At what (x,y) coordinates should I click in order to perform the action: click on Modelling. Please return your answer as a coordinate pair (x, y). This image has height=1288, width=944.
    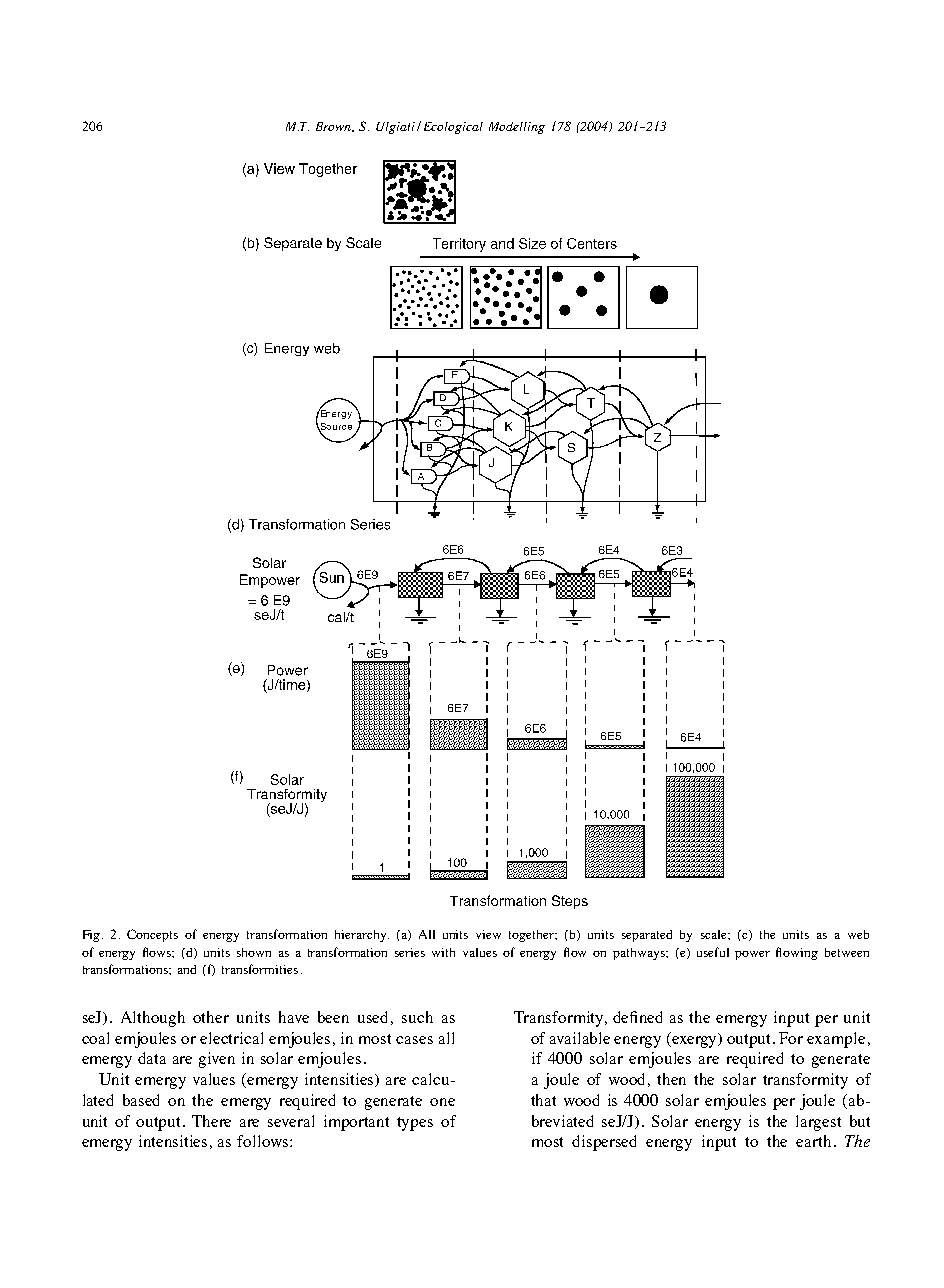
    Looking at the image, I should click on (517, 128).
